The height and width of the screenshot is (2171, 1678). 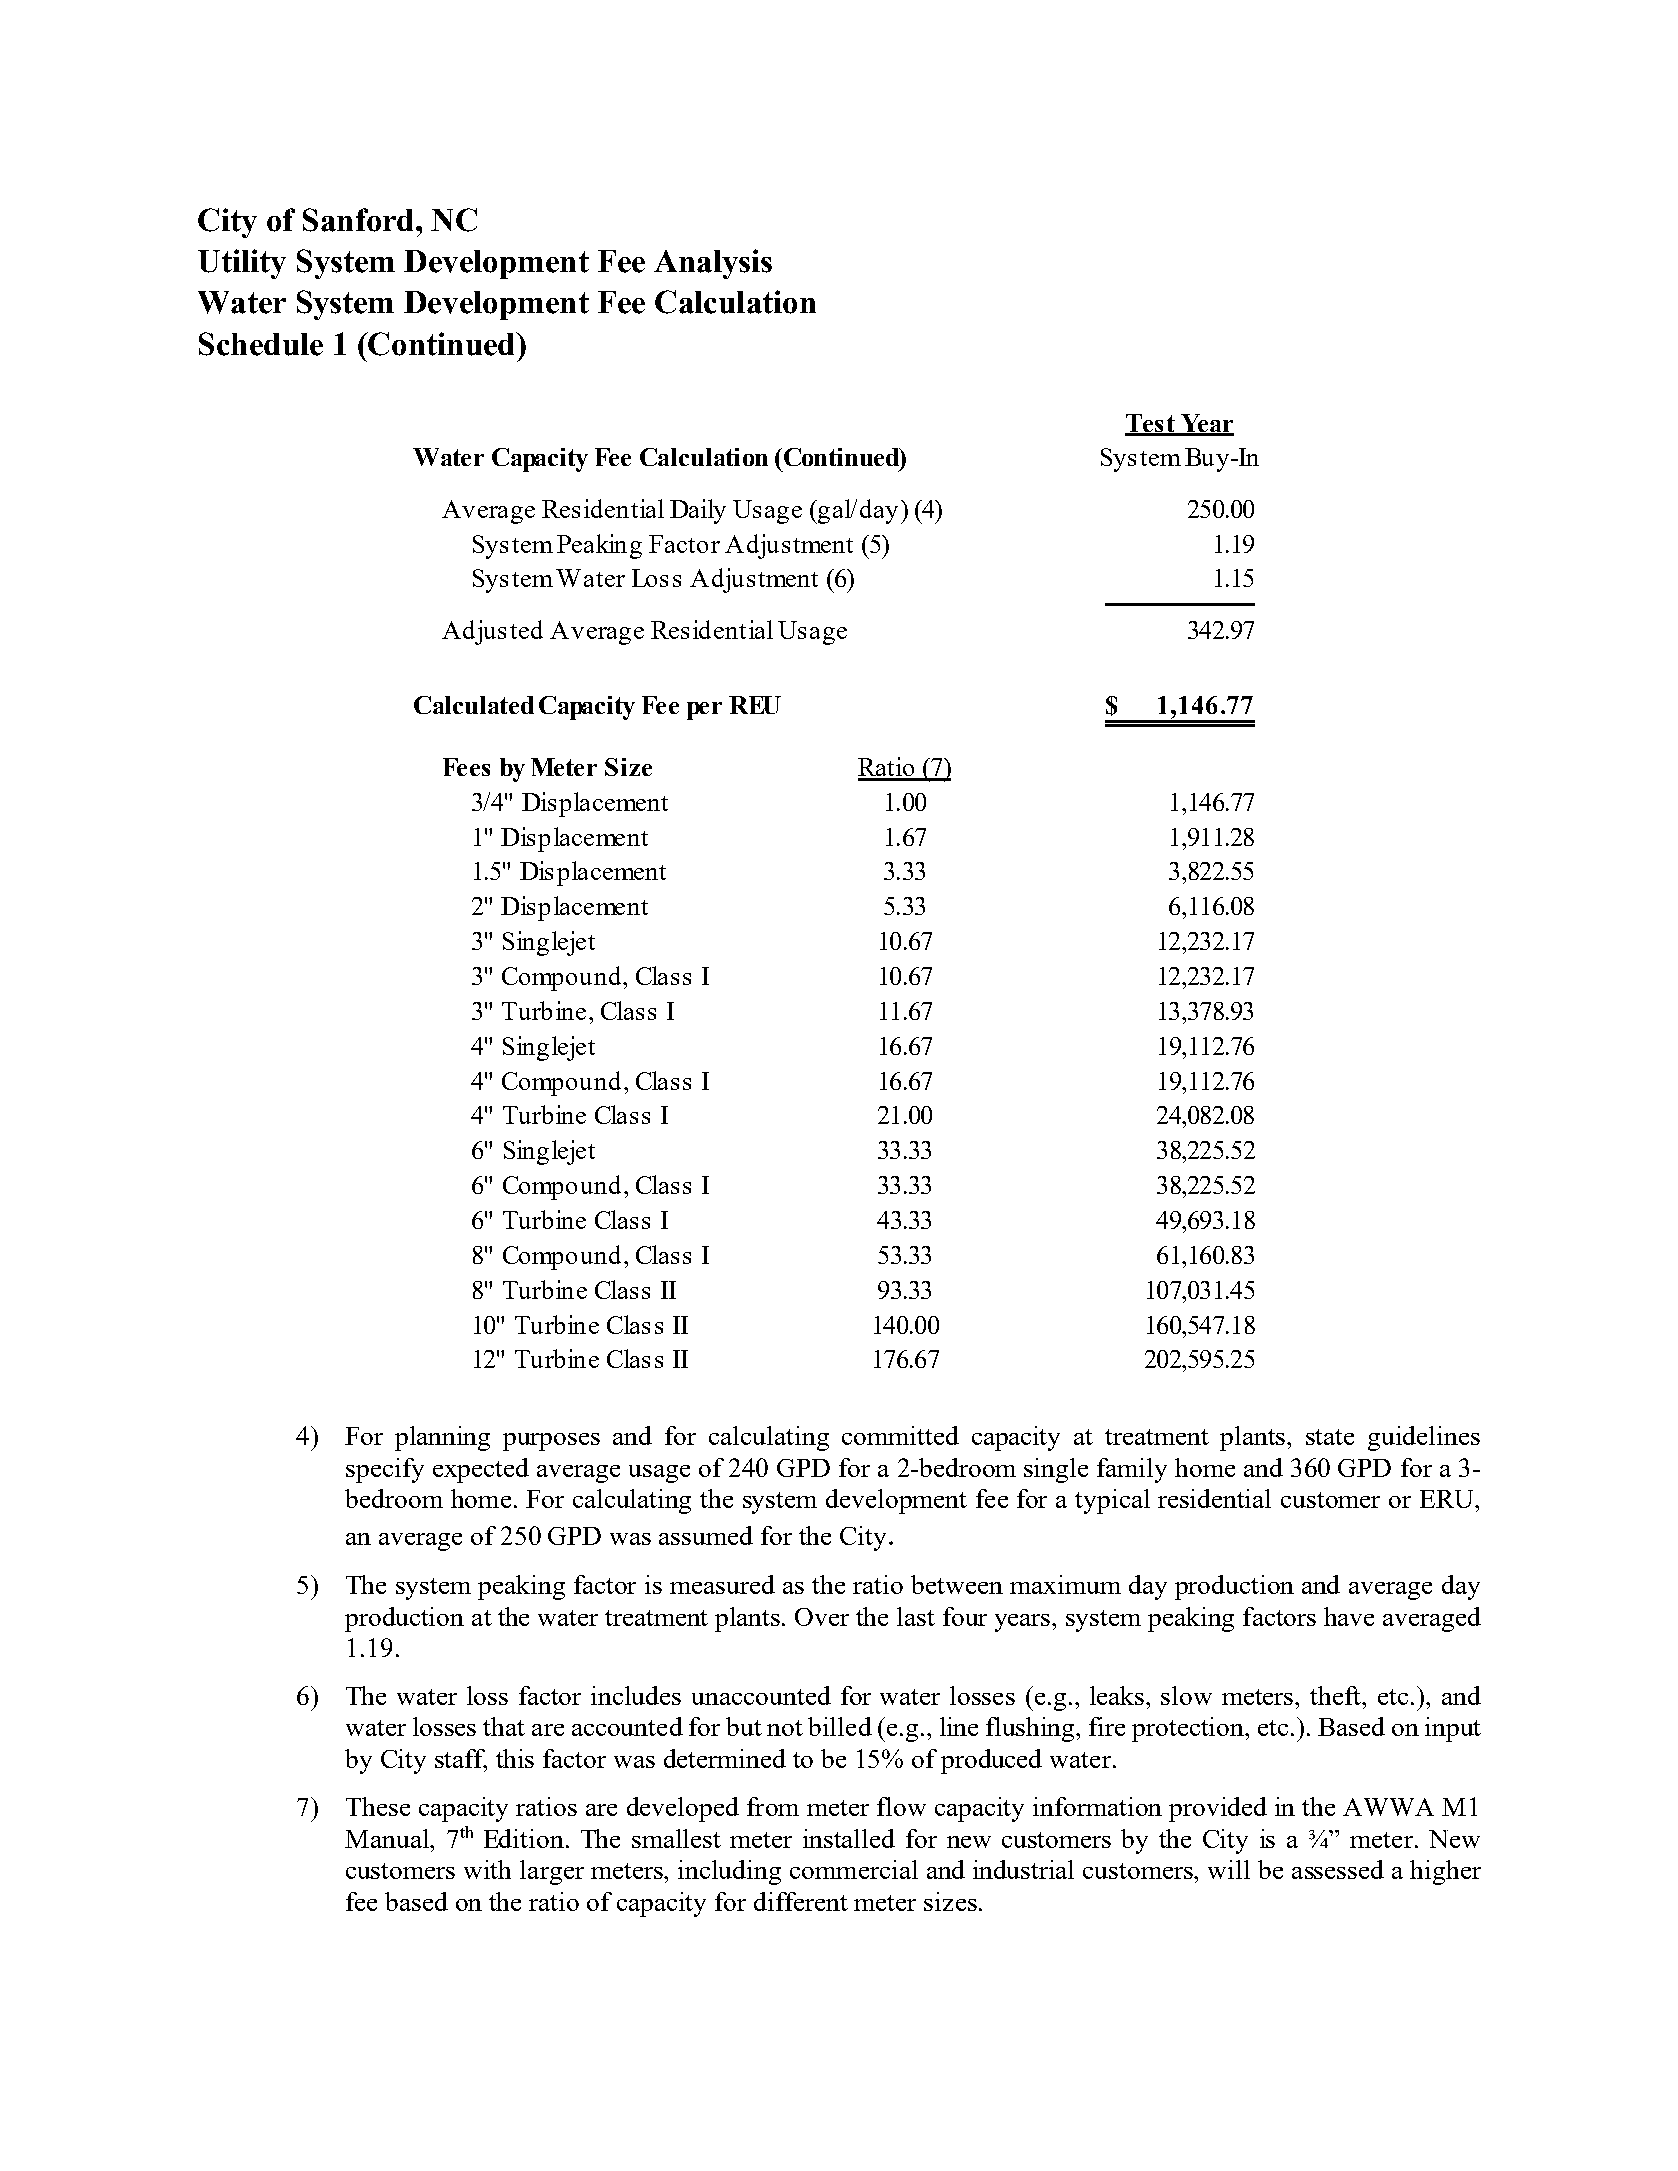 What do you see at coordinates (388, 1838) in the screenshot?
I see `Manual` at bounding box center [388, 1838].
